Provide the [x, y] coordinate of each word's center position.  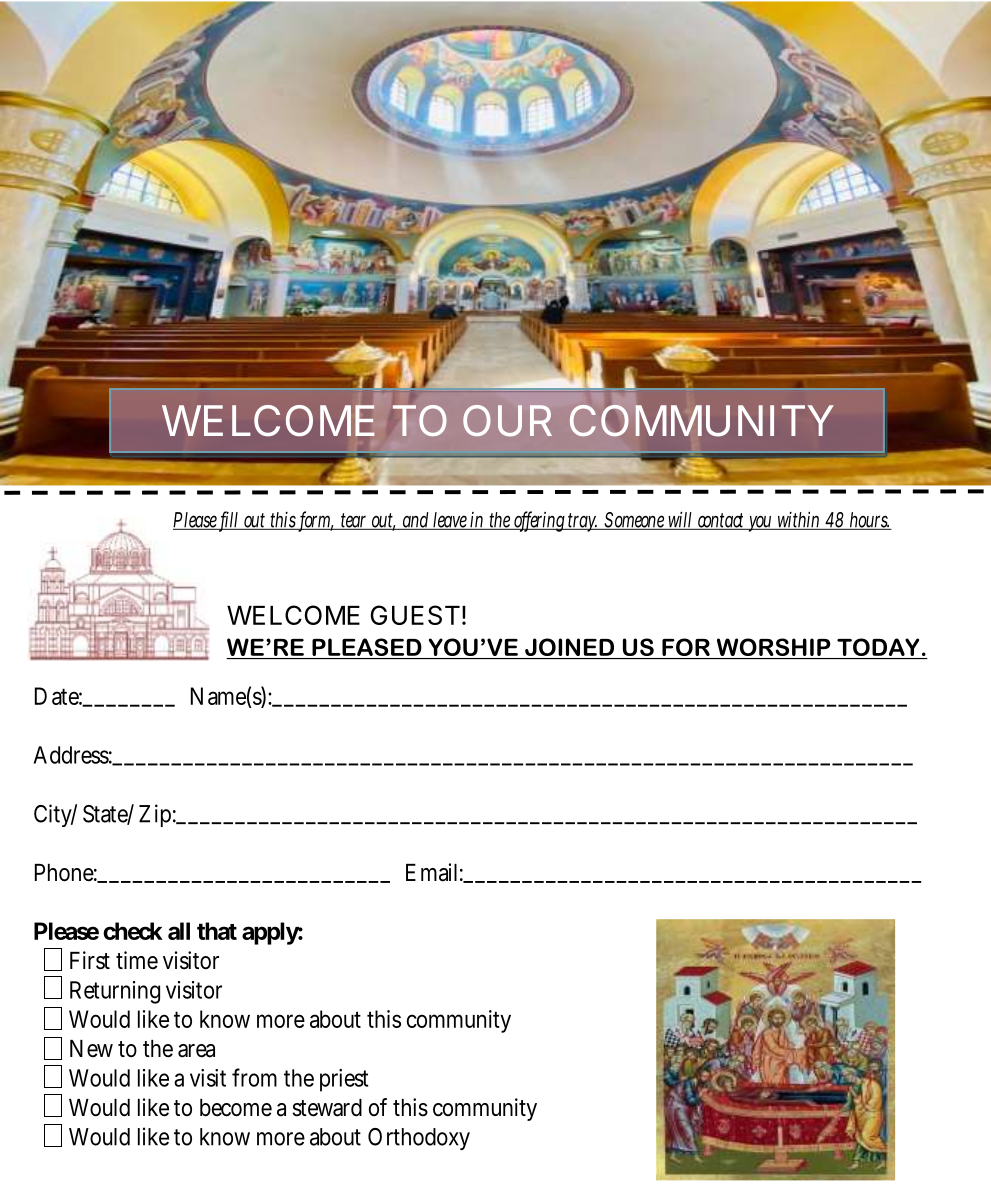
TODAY [878, 647]
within [799, 520]
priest [344, 1080]
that [217, 931]
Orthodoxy [419, 1139]
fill [229, 520]
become [236, 1108]
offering [540, 521]
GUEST [415, 615]
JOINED [569, 647]
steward [327, 1108]
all [179, 931]
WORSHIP [773, 647]
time [137, 960]
